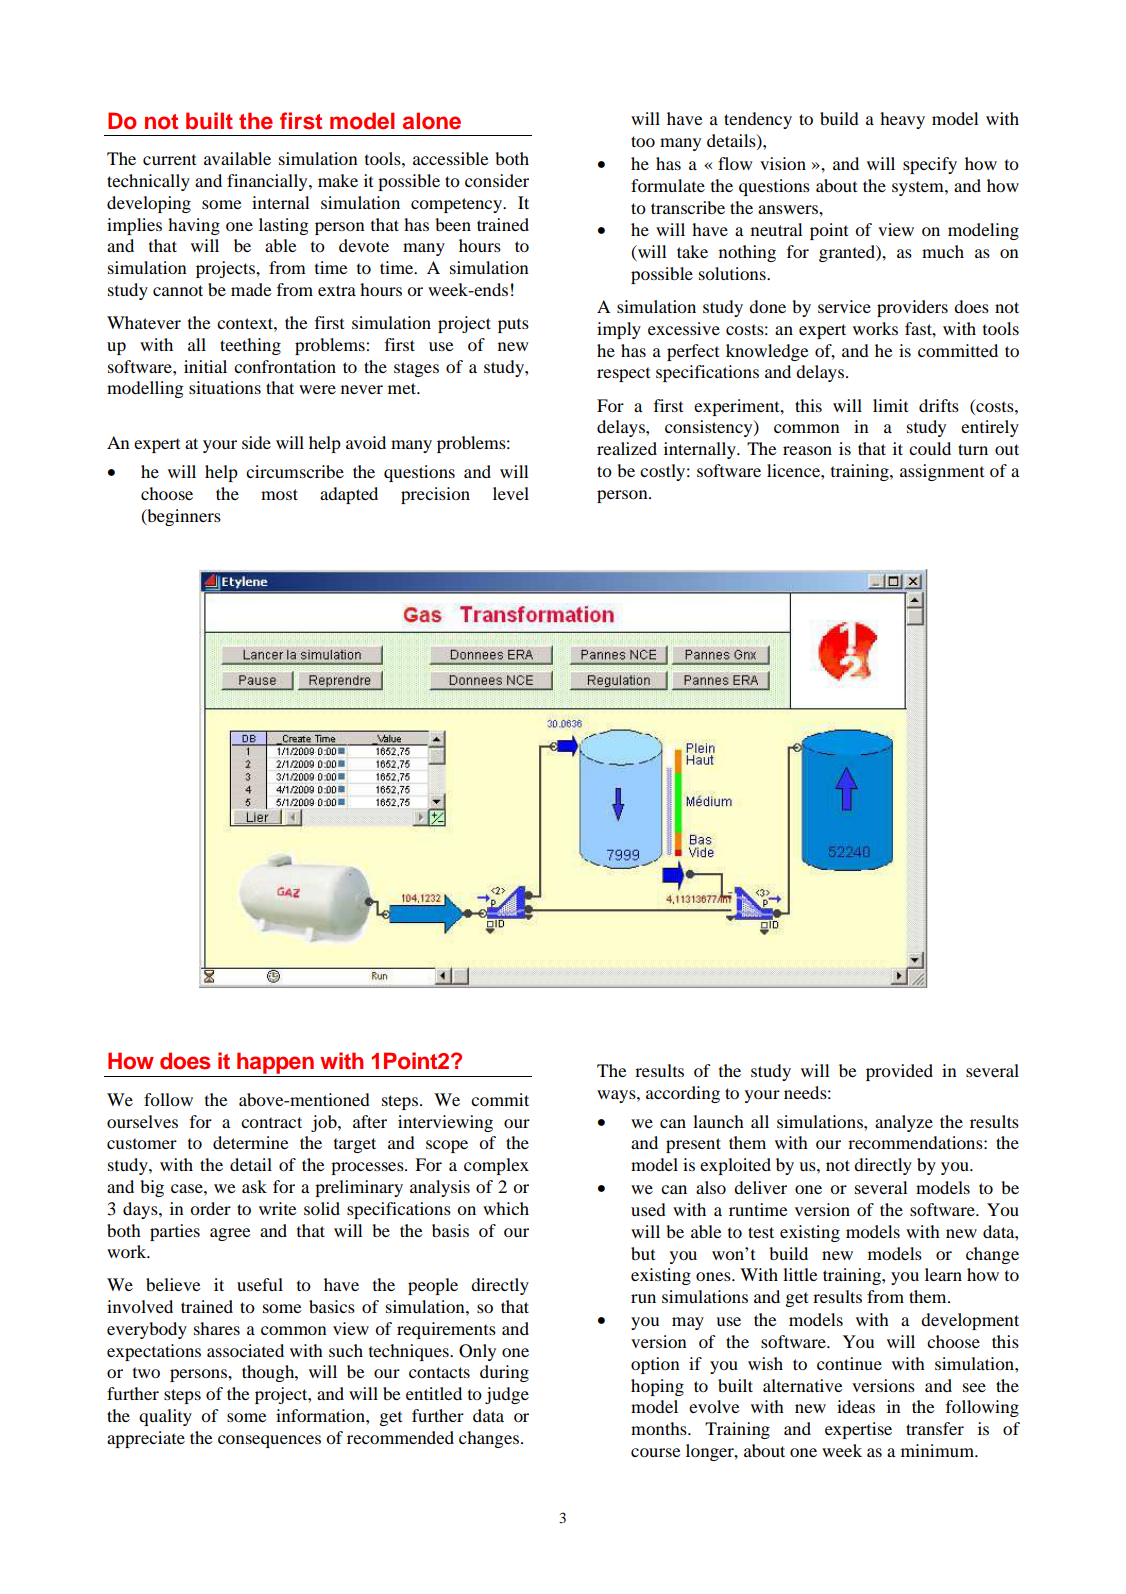 Image resolution: width=1126 pixels, height=1594 pixels. I want to click on judge, so click(507, 1395).
